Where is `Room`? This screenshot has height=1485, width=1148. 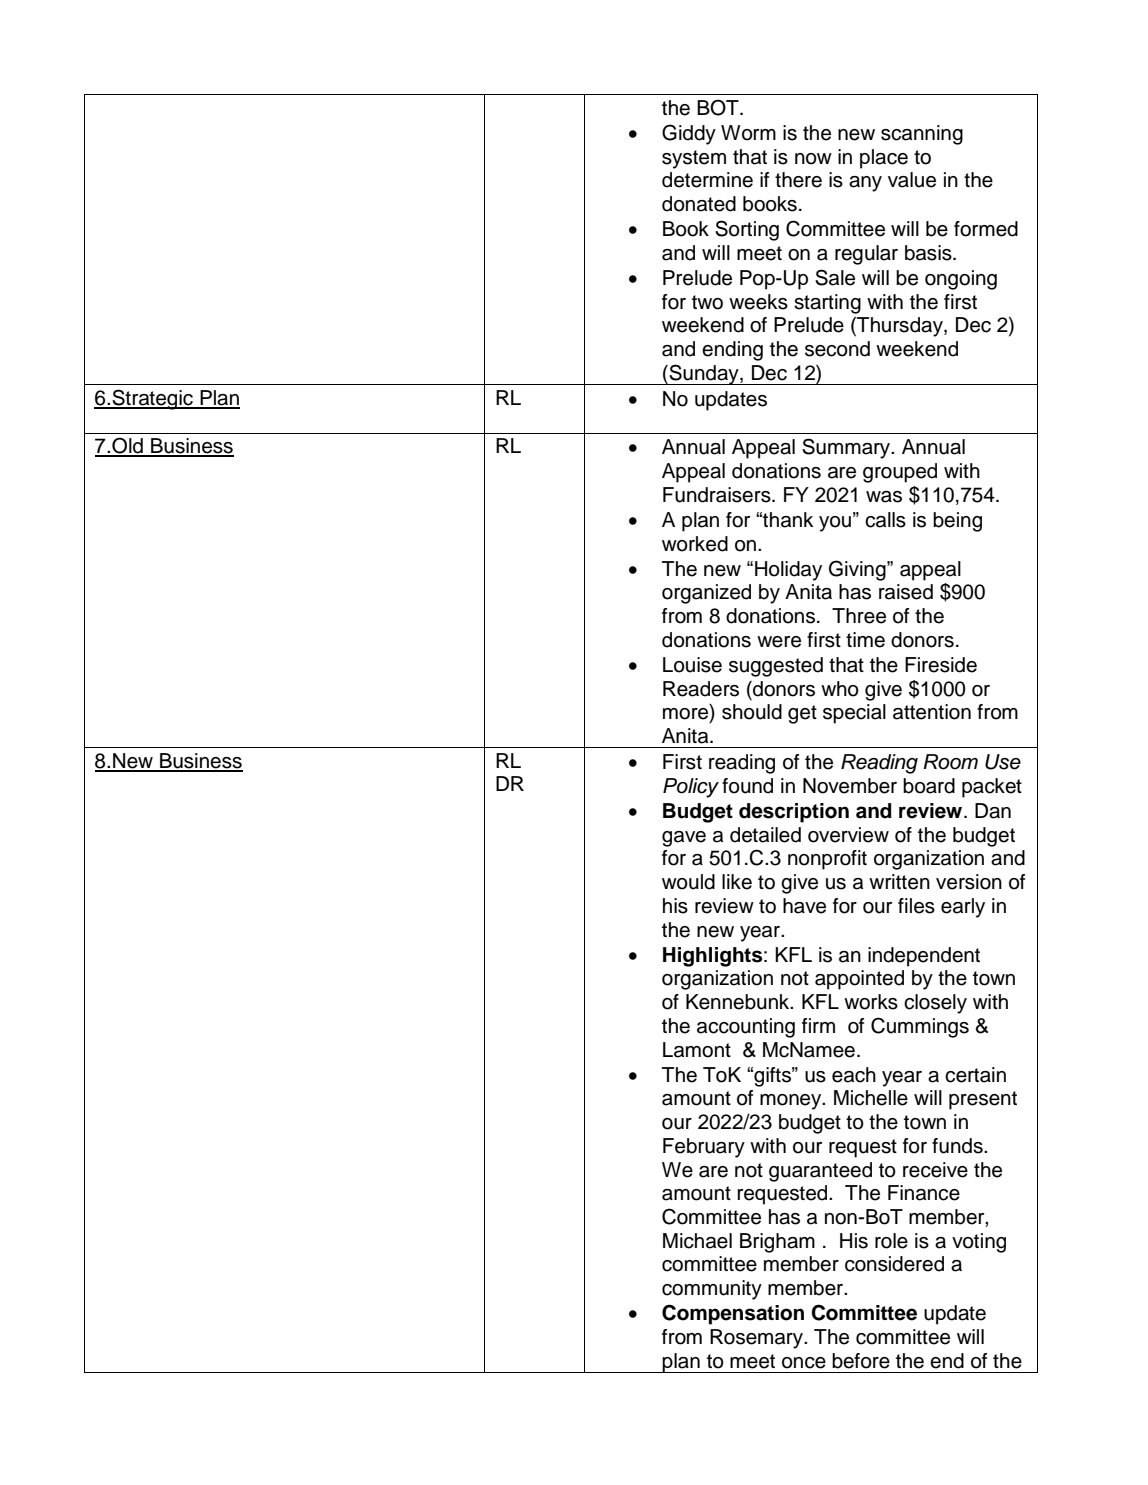 Room is located at coordinates (950, 762).
